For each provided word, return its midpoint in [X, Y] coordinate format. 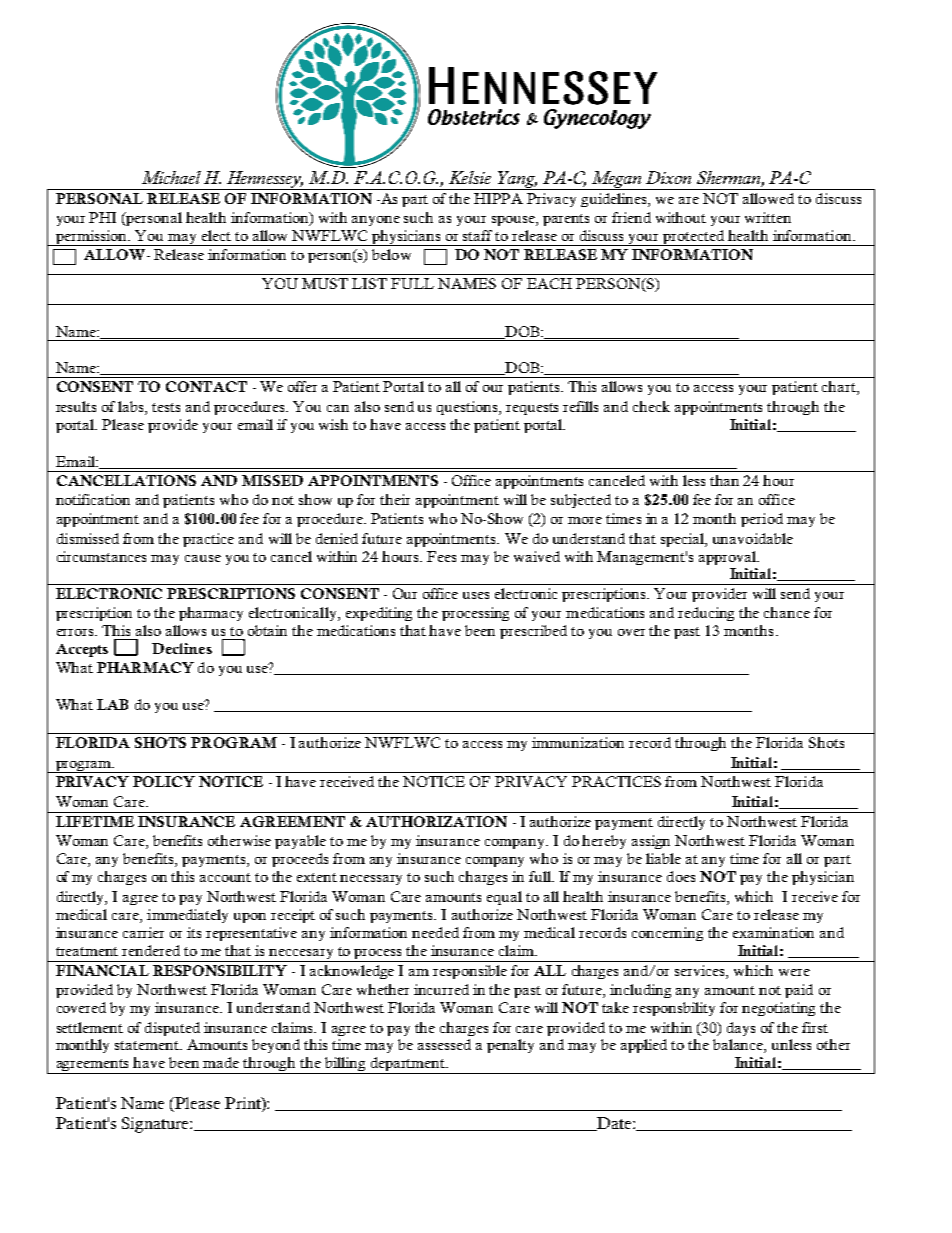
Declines [182, 648]
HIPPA [498, 198]
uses [476, 595]
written [768, 217]
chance [787, 612]
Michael [171, 177]
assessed [444, 1044]
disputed [172, 1029]
